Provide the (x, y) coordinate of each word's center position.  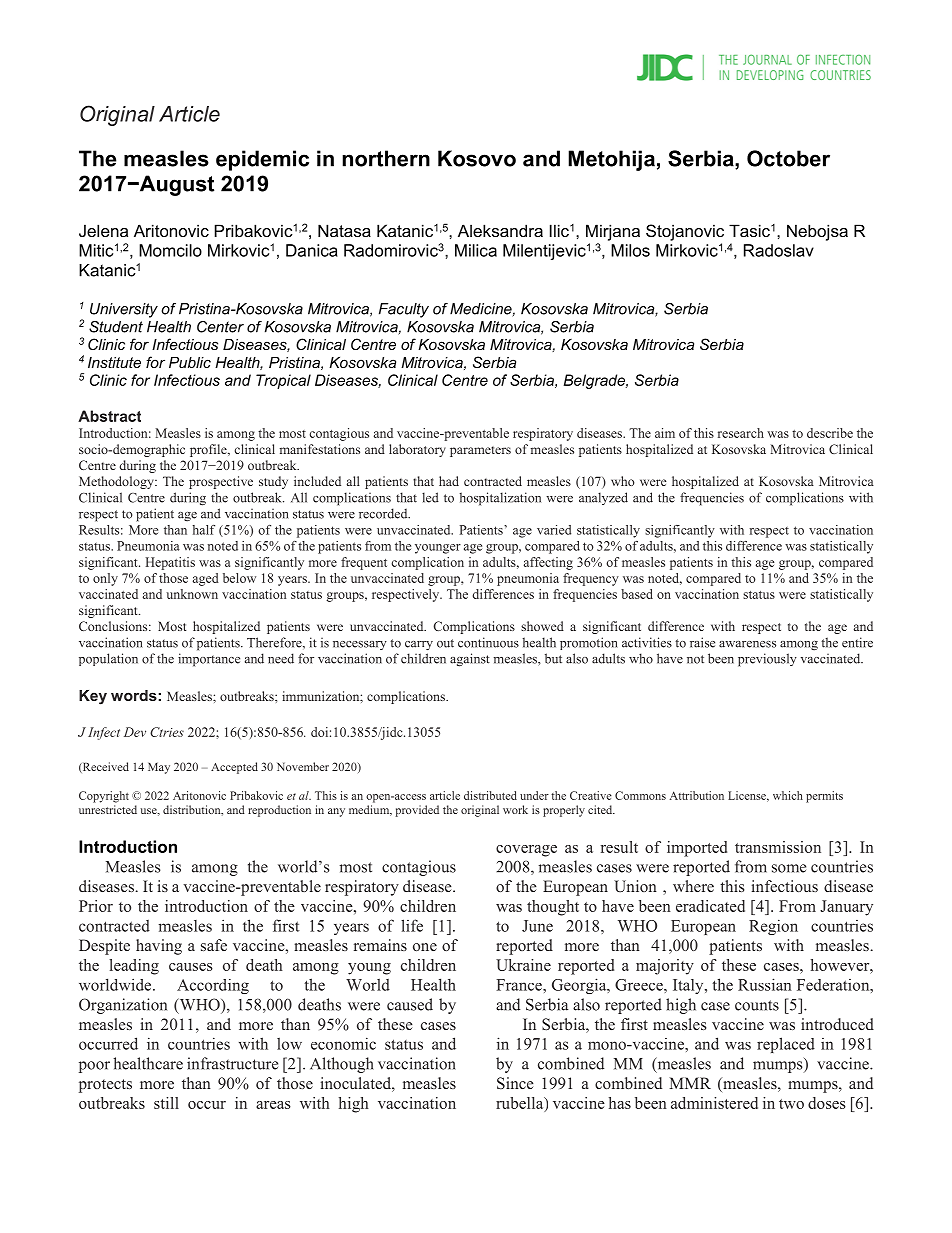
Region (773, 927)
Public (190, 362)
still (166, 1103)
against (470, 660)
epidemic (262, 160)
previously (767, 660)
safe (214, 945)
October (788, 158)
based (637, 594)
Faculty (404, 310)
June (537, 926)
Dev (135, 732)
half (204, 530)
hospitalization (500, 499)
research (741, 433)
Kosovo (477, 158)
